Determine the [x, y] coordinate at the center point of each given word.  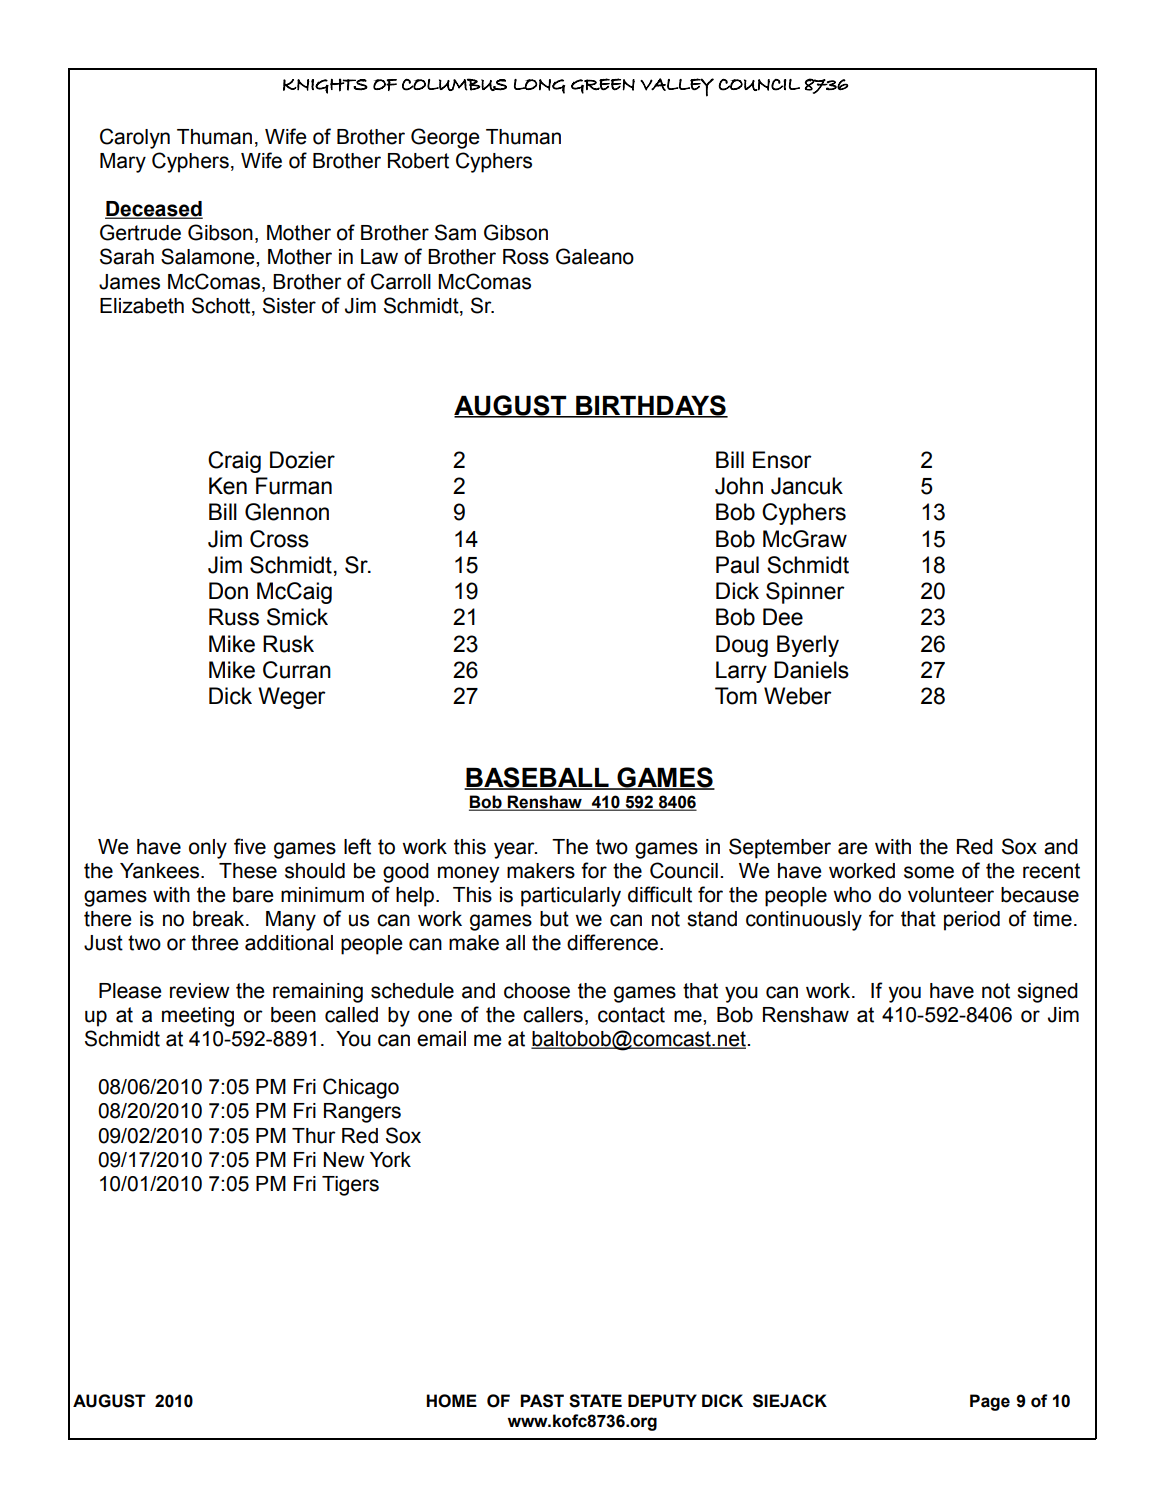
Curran [297, 670]
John [739, 486]
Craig [234, 462]
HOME [451, 1401]
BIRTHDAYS [651, 406]
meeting [198, 1017]
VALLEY [677, 87]
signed [1047, 993]
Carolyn [135, 138]
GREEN [603, 86]
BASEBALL [537, 778]
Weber [798, 696]
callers [553, 1015]
